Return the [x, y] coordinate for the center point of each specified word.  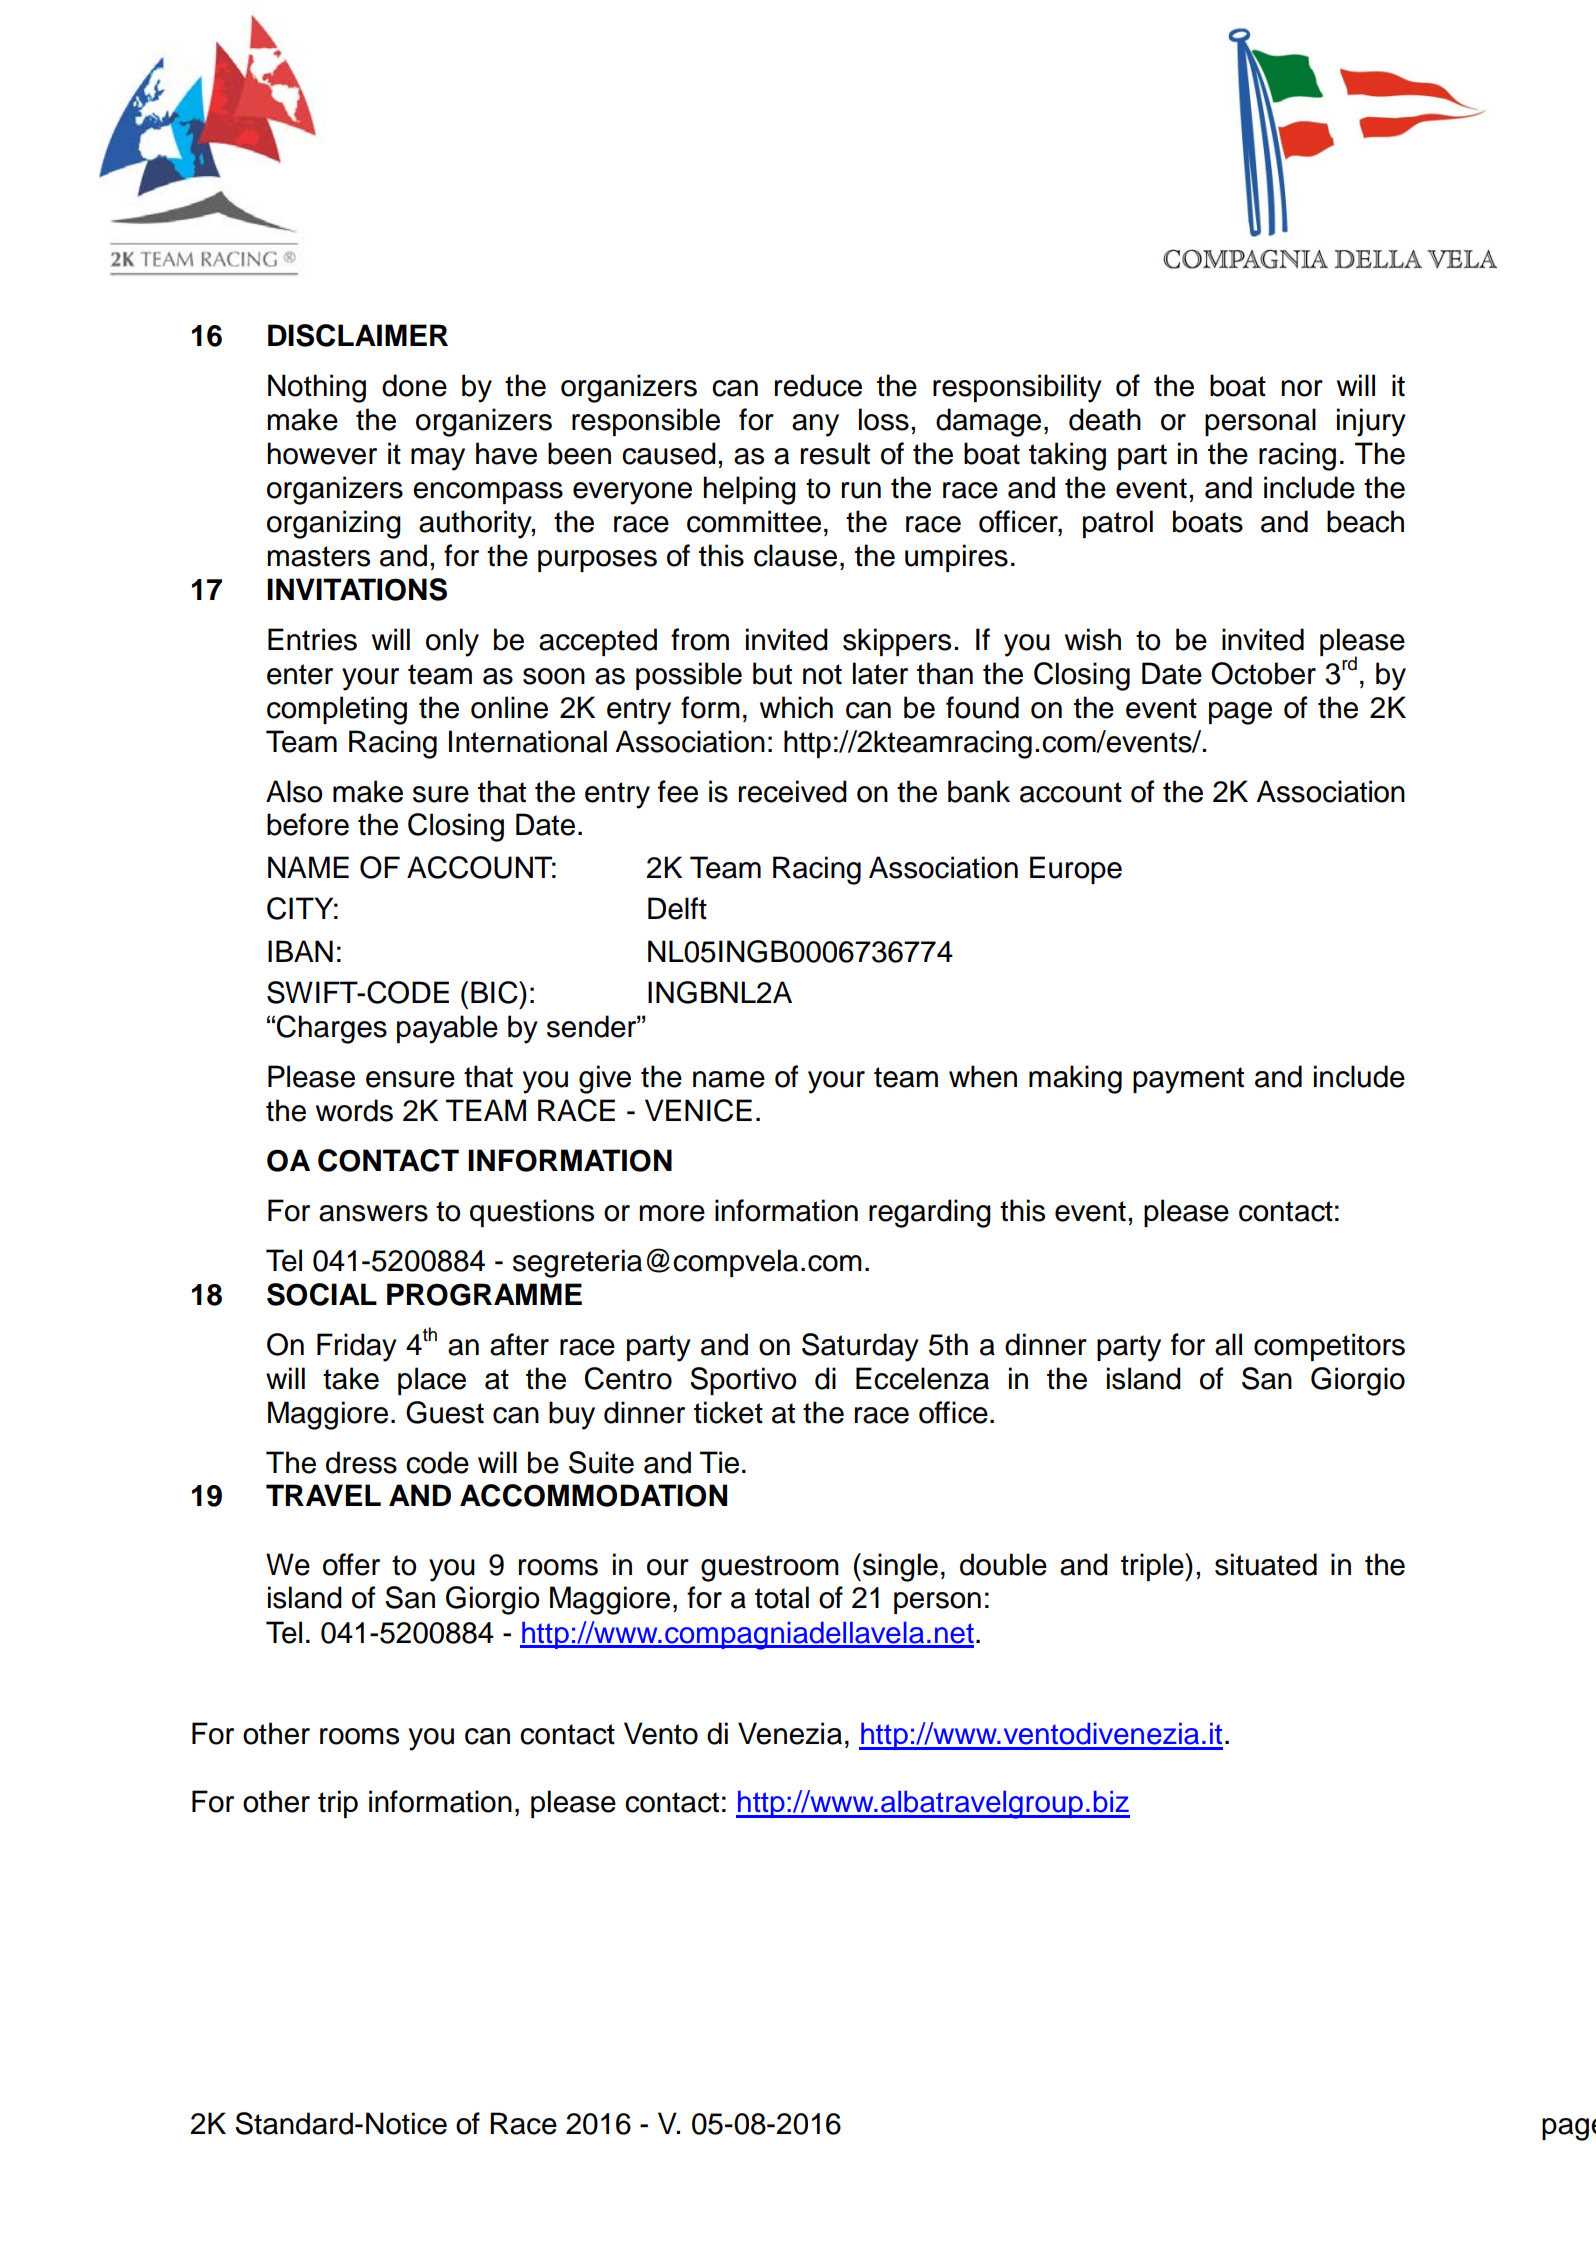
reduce [818, 385]
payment [1188, 1080]
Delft [677, 908]
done [414, 385]
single [900, 1567]
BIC [495, 992]
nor [1302, 388]
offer [351, 1564]
